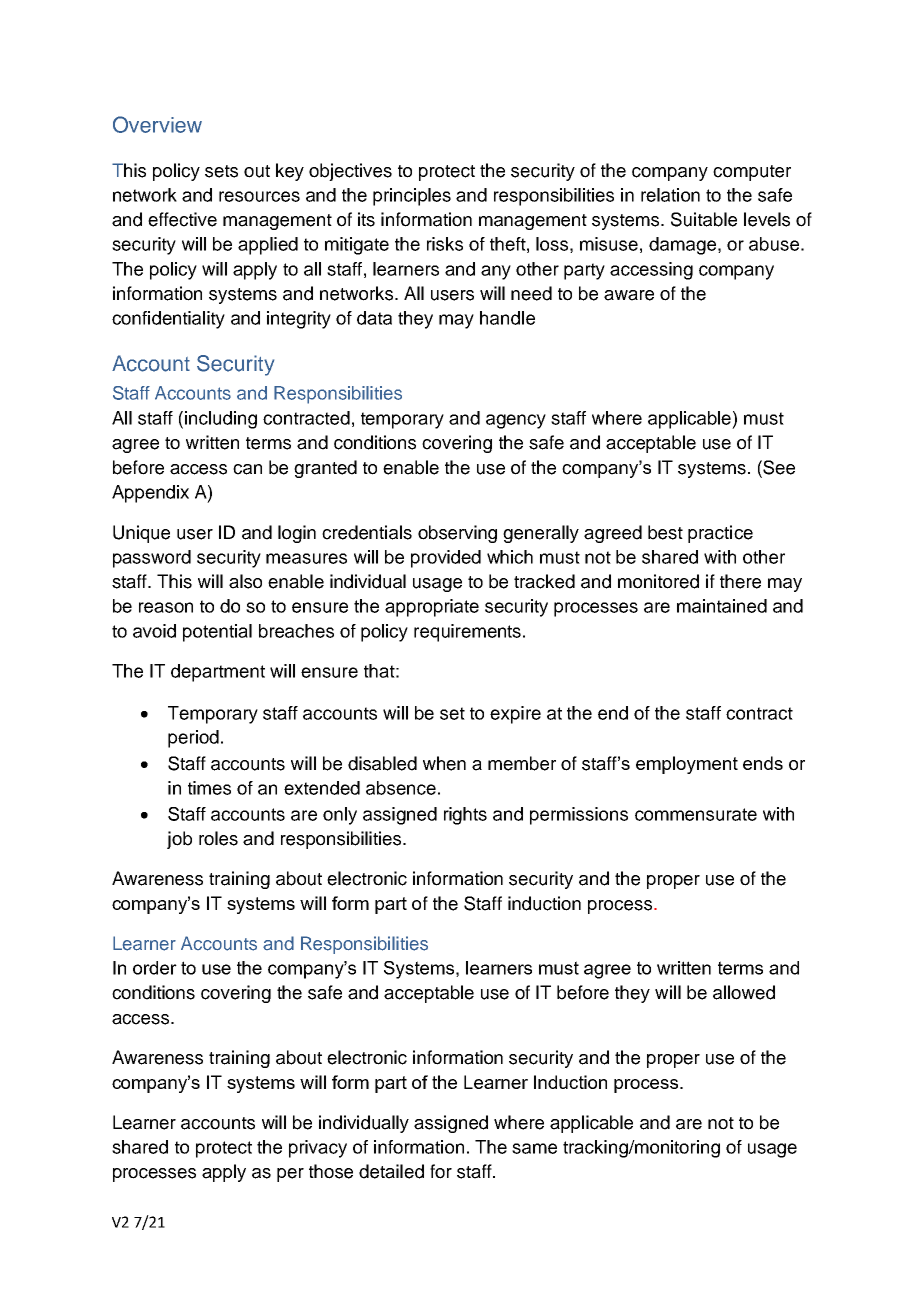 The height and width of the document is (1308, 924). What do you see at coordinates (467, 633) in the document?
I see `requirements` at bounding box center [467, 633].
